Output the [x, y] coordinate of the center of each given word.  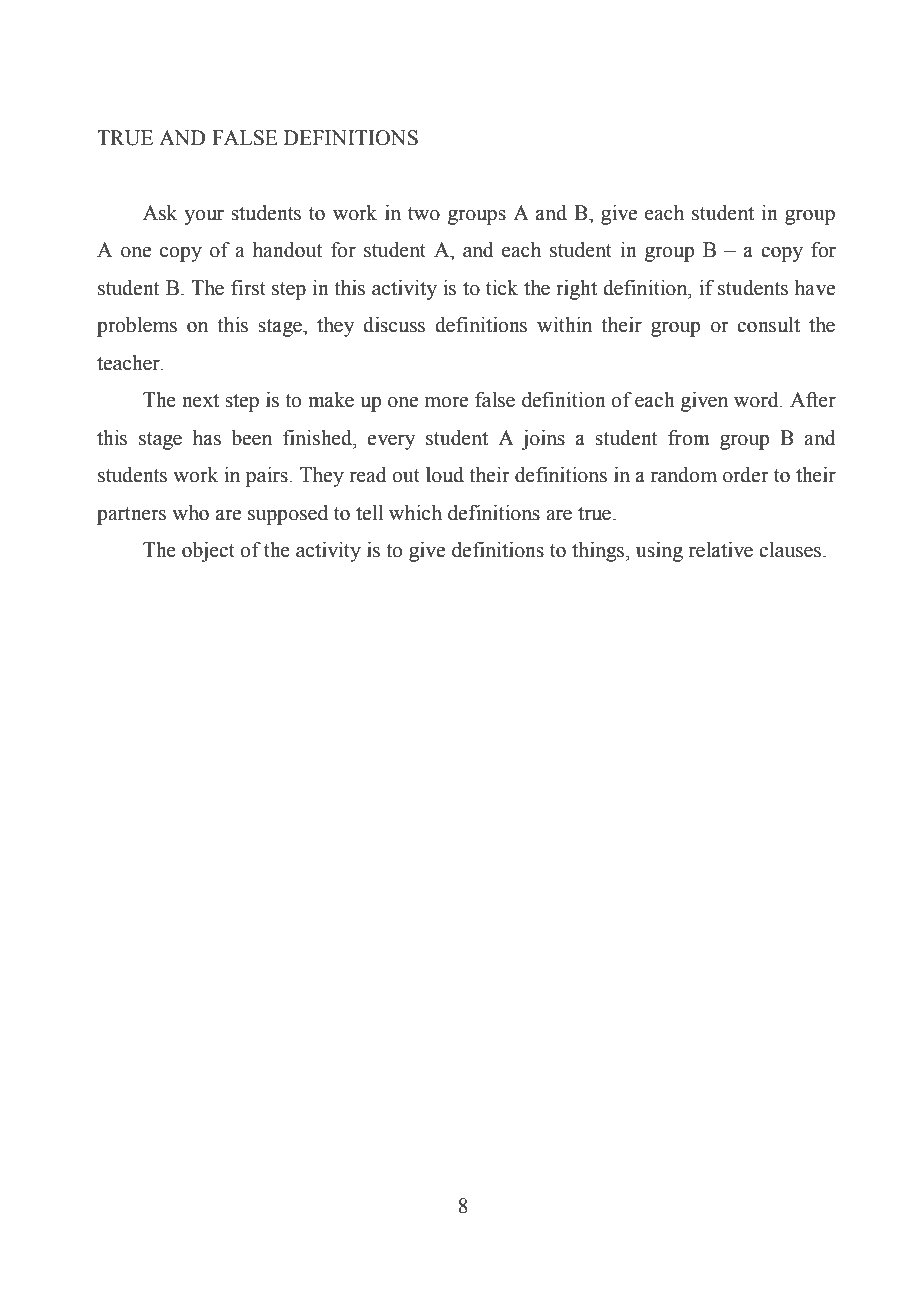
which [415, 513]
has [207, 438]
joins [543, 440]
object [208, 552]
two [424, 214]
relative [721, 550]
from [689, 438]
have [815, 288]
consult [768, 325]
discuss [394, 325]
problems [137, 327]
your [204, 217]
